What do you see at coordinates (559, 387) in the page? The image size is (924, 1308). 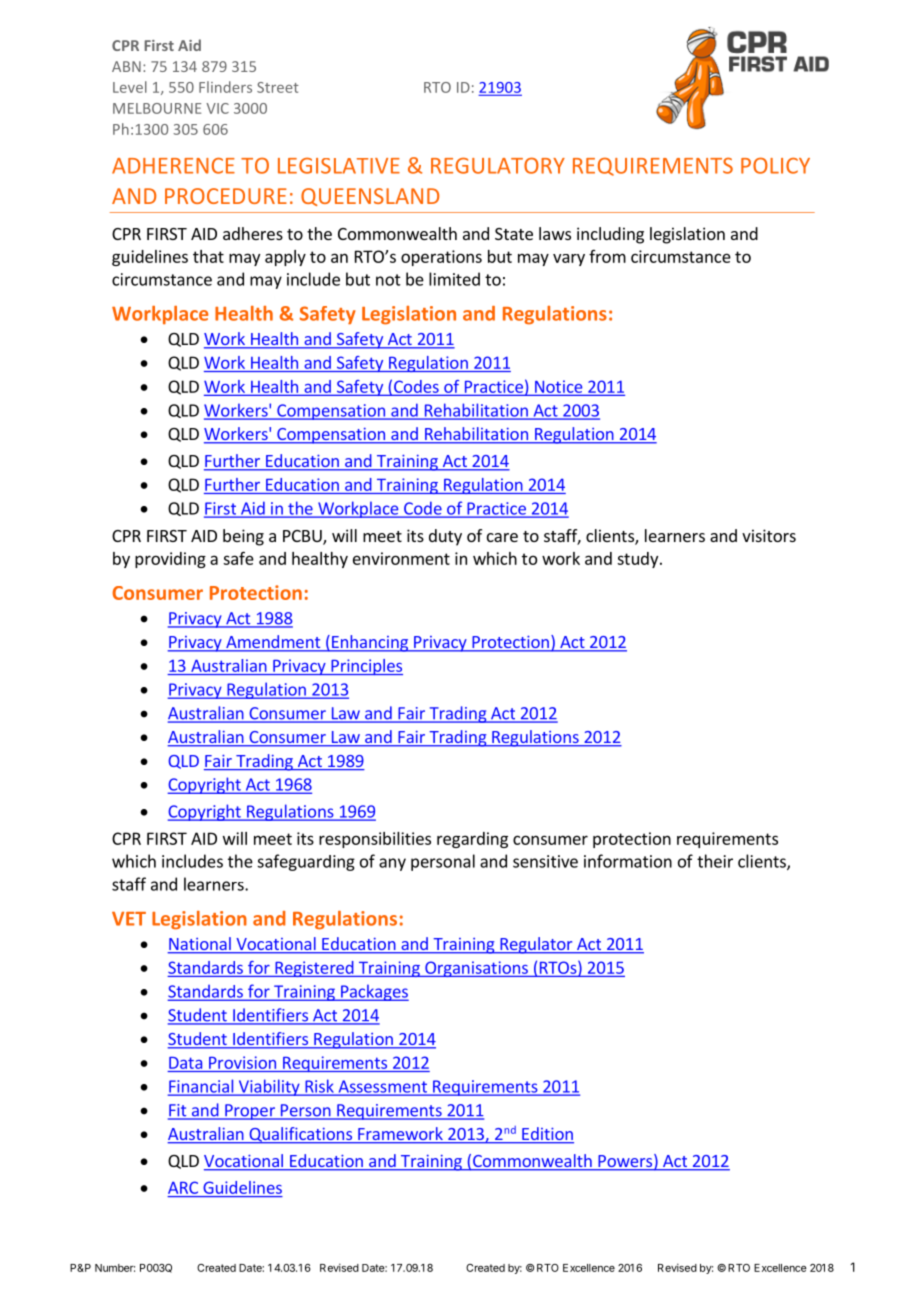 I see `Notice` at bounding box center [559, 387].
